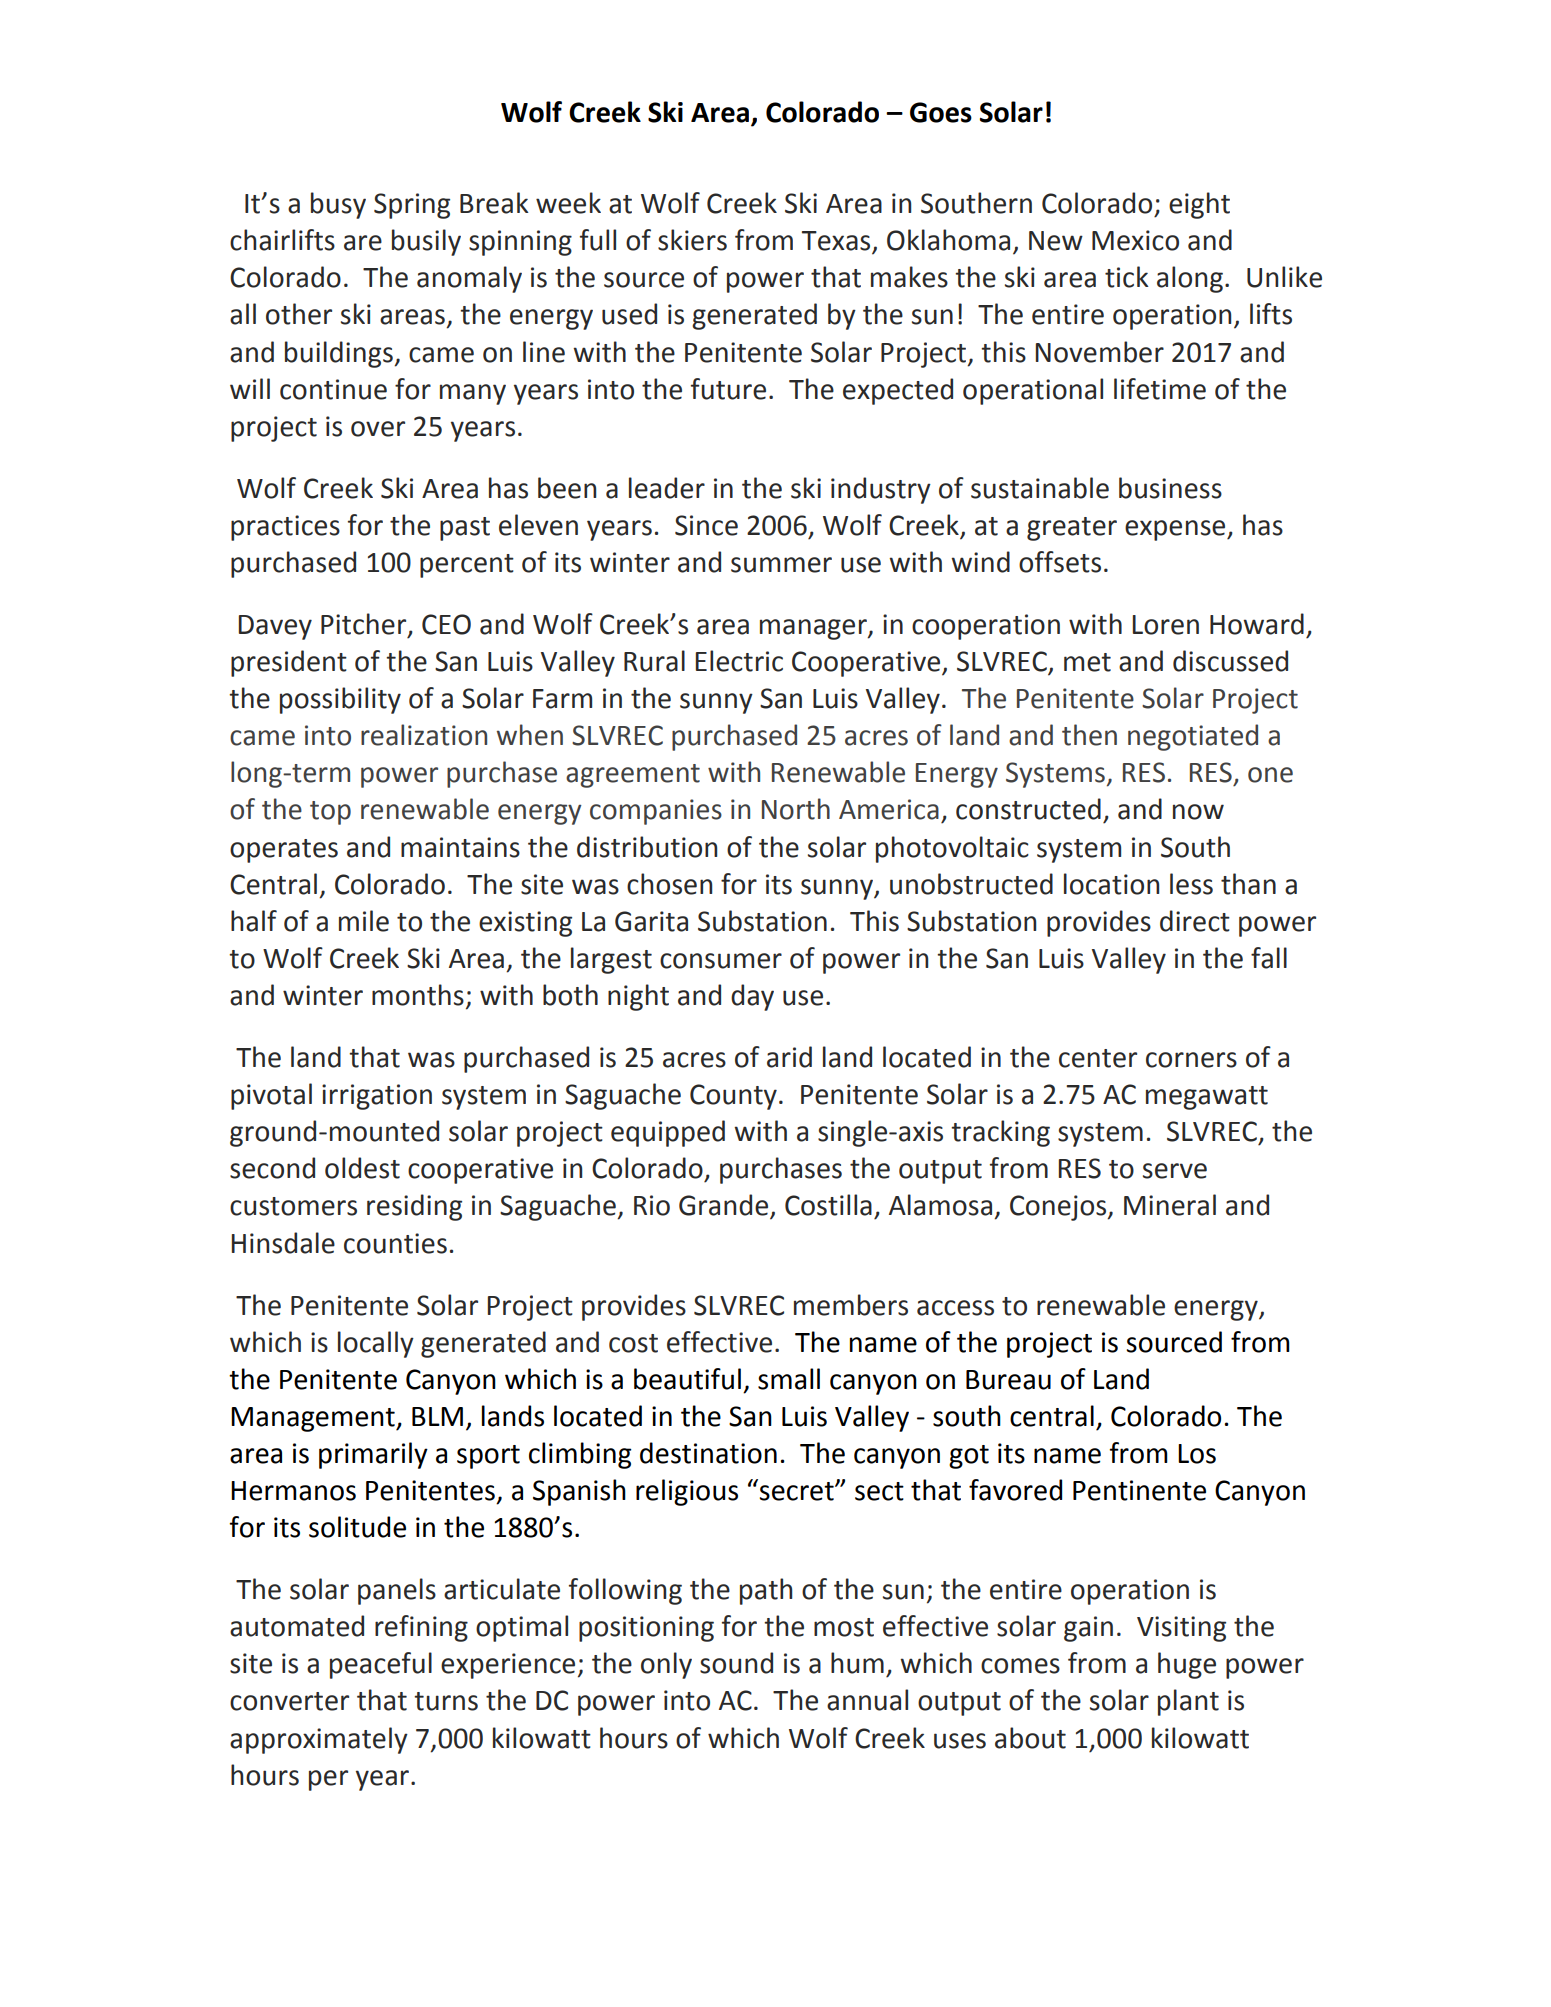  Describe the element at coordinates (1199, 205) in the screenshot. I see `eight` at that location.
